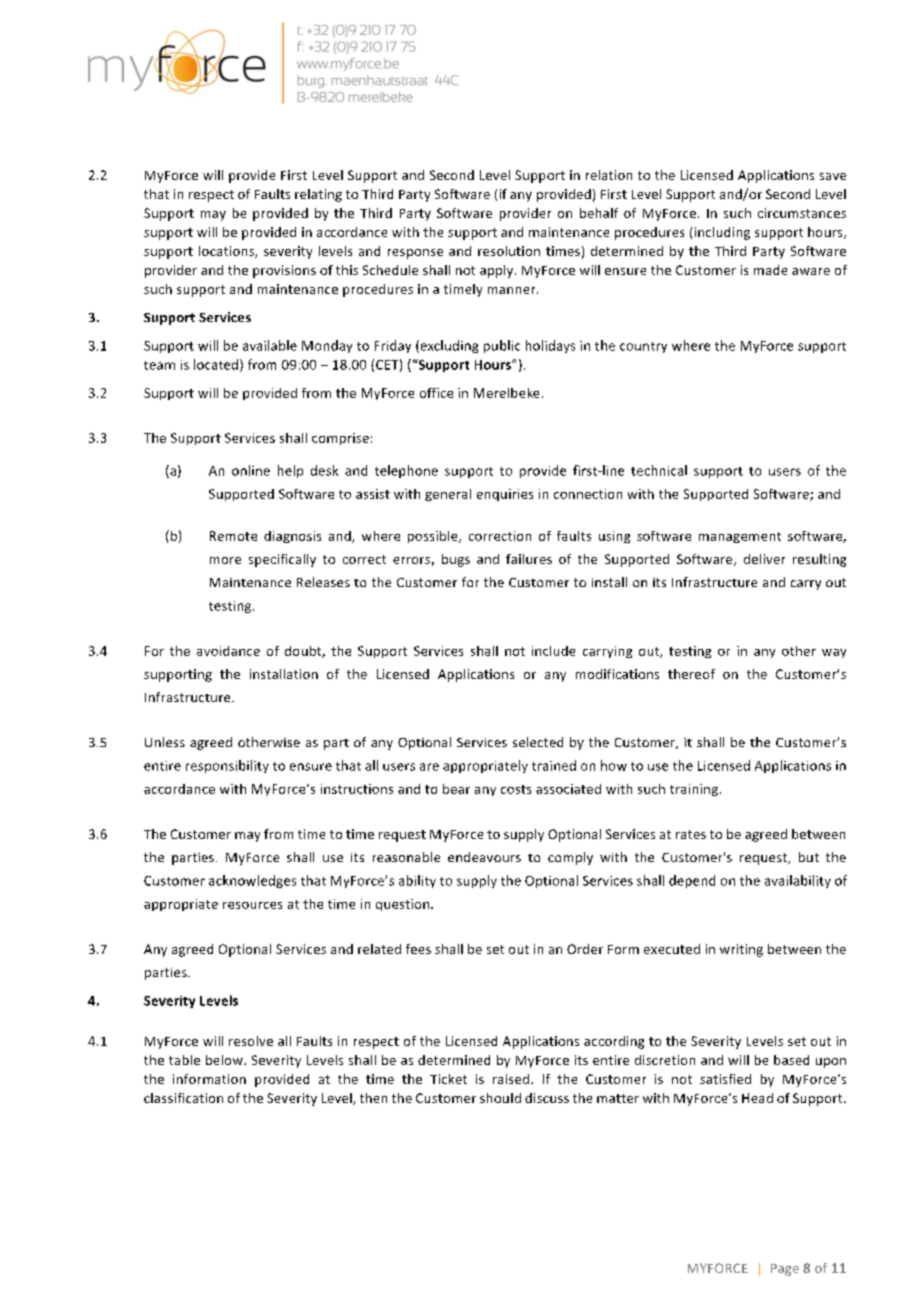 The image size is (924, 1308). Describe the element at coordinates (740, 537) in the screenshot. I see `management` at that location.
